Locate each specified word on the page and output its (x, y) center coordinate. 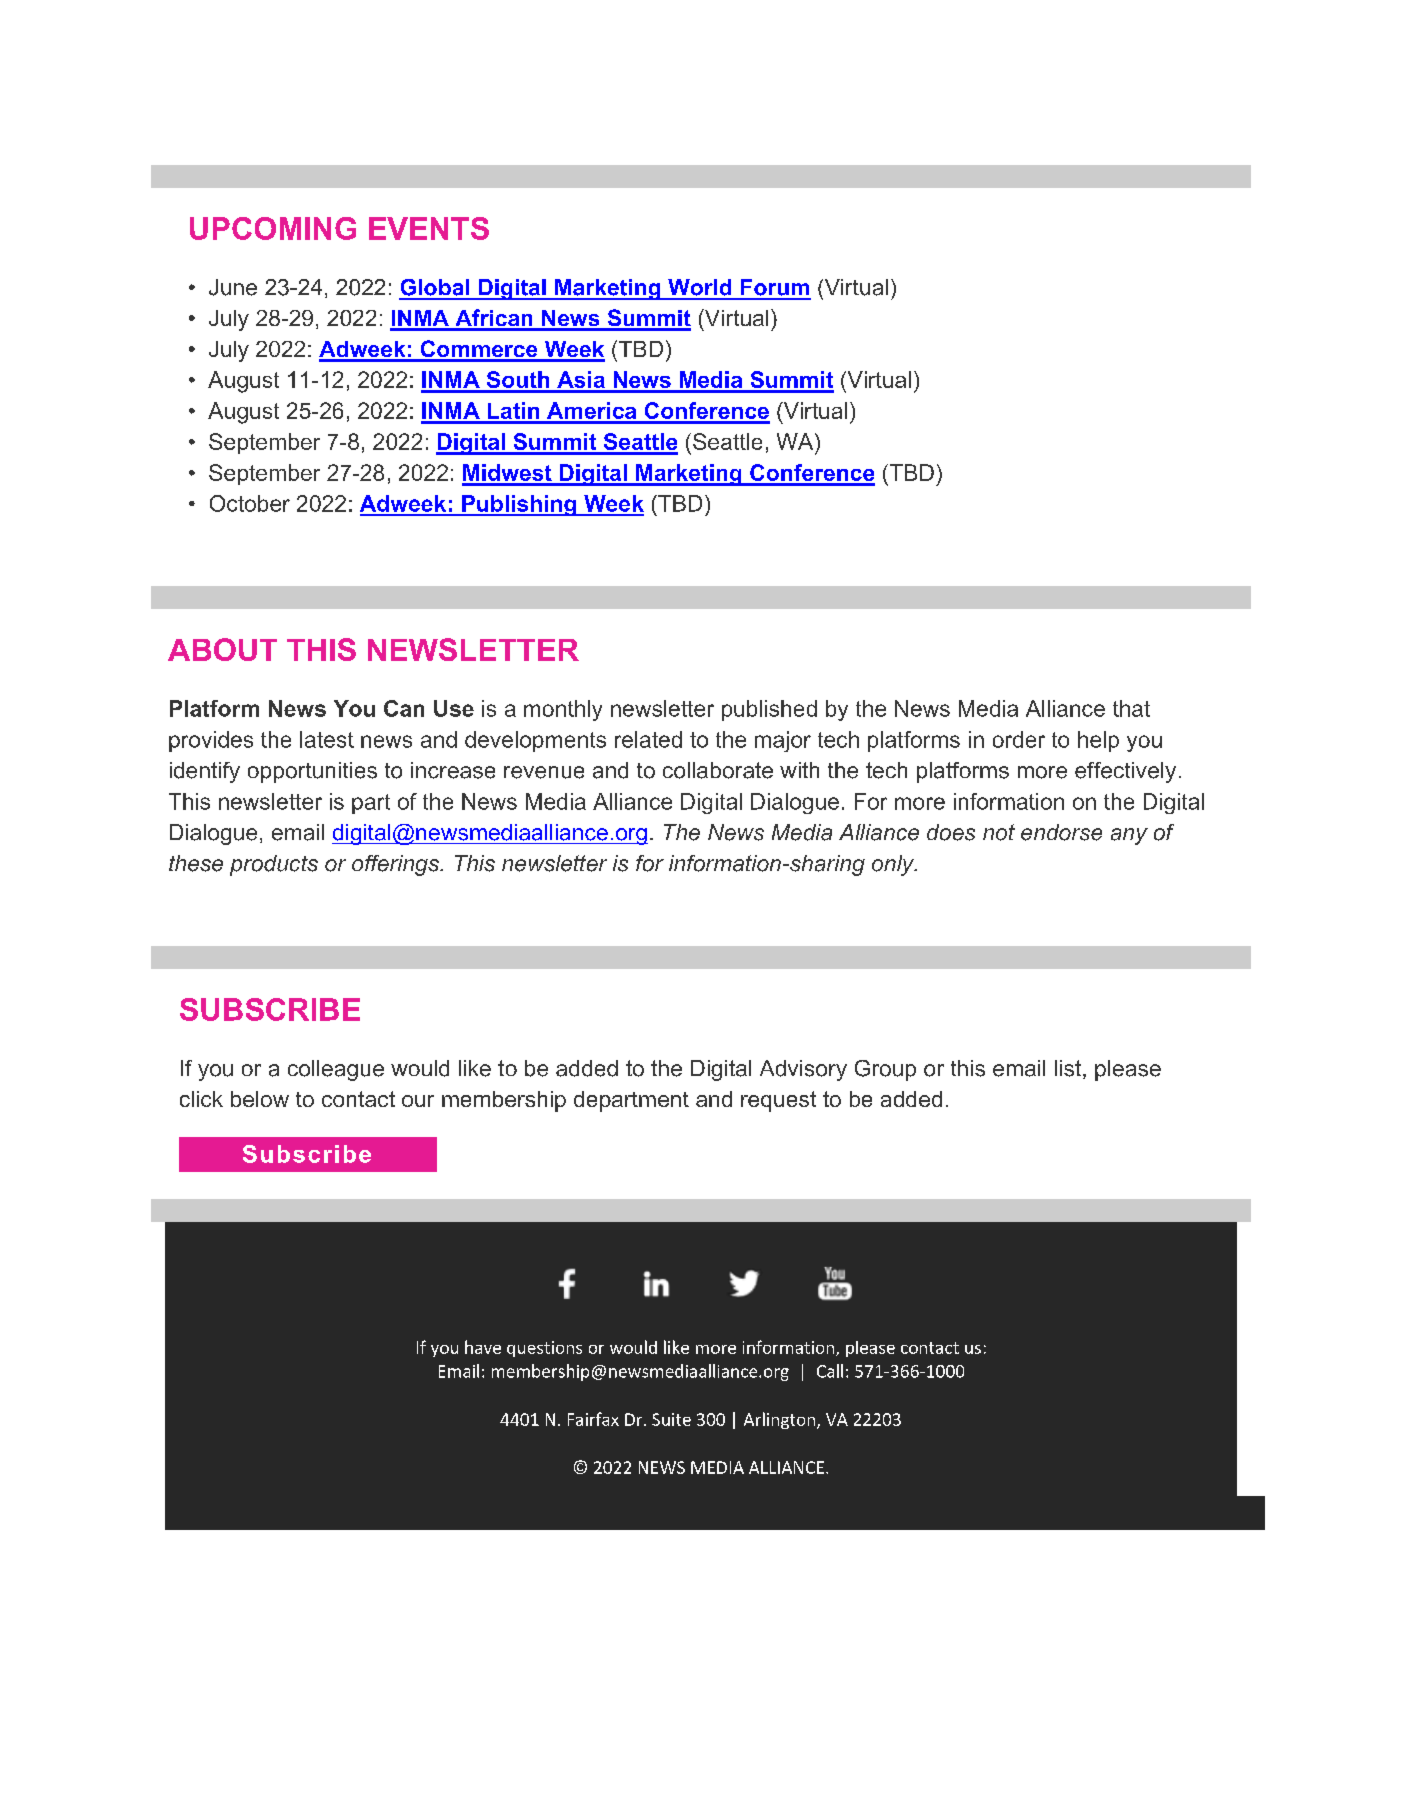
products (274, 865)
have (483, 1347)
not (999, 832)
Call (830, 1371)
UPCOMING (273, 228)
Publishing (519, 505)
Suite (671, 1419)
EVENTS (429, 228)
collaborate (718, 770)
